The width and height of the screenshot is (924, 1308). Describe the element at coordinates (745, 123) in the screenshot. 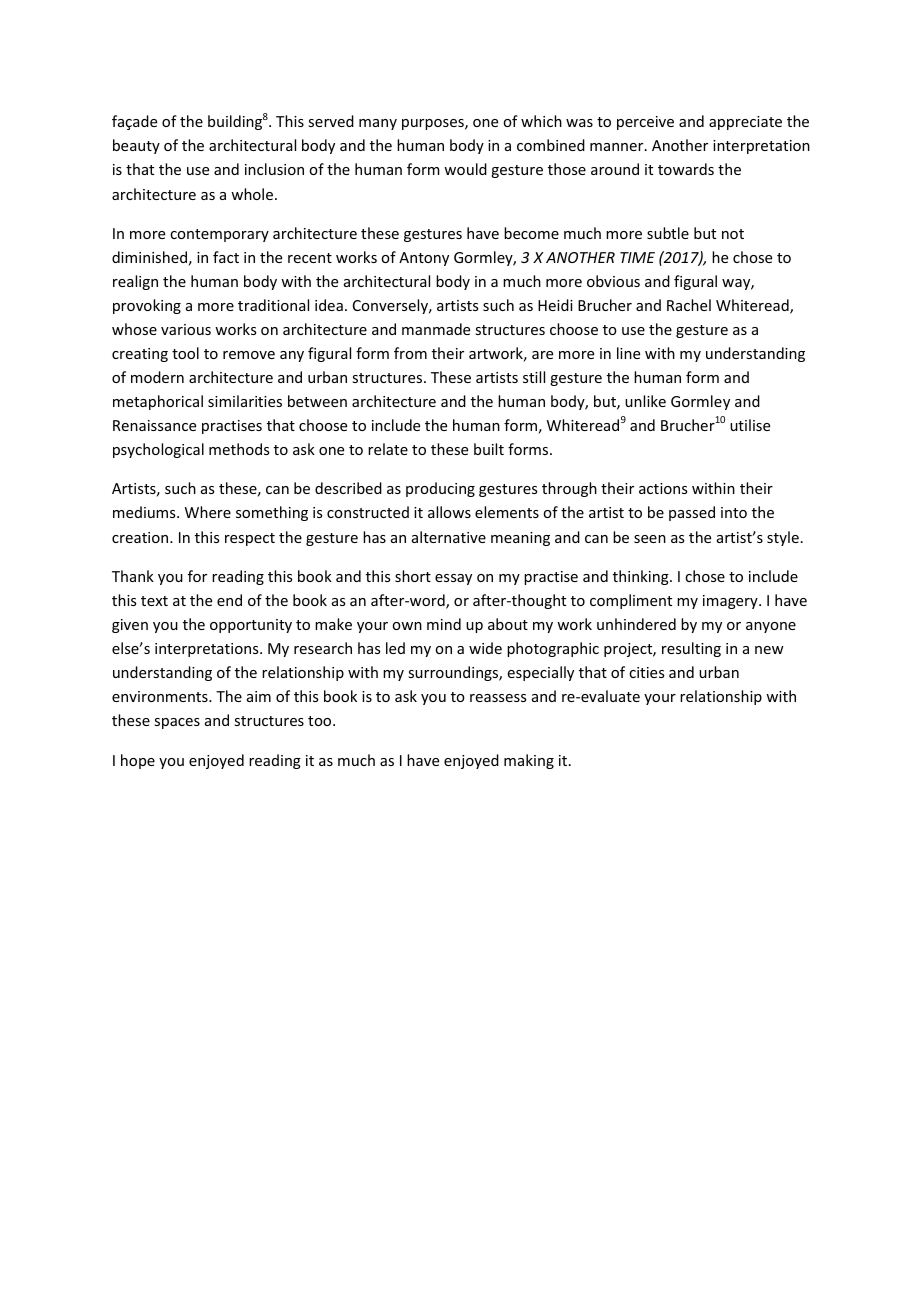

I see `appreciate` at that location.
